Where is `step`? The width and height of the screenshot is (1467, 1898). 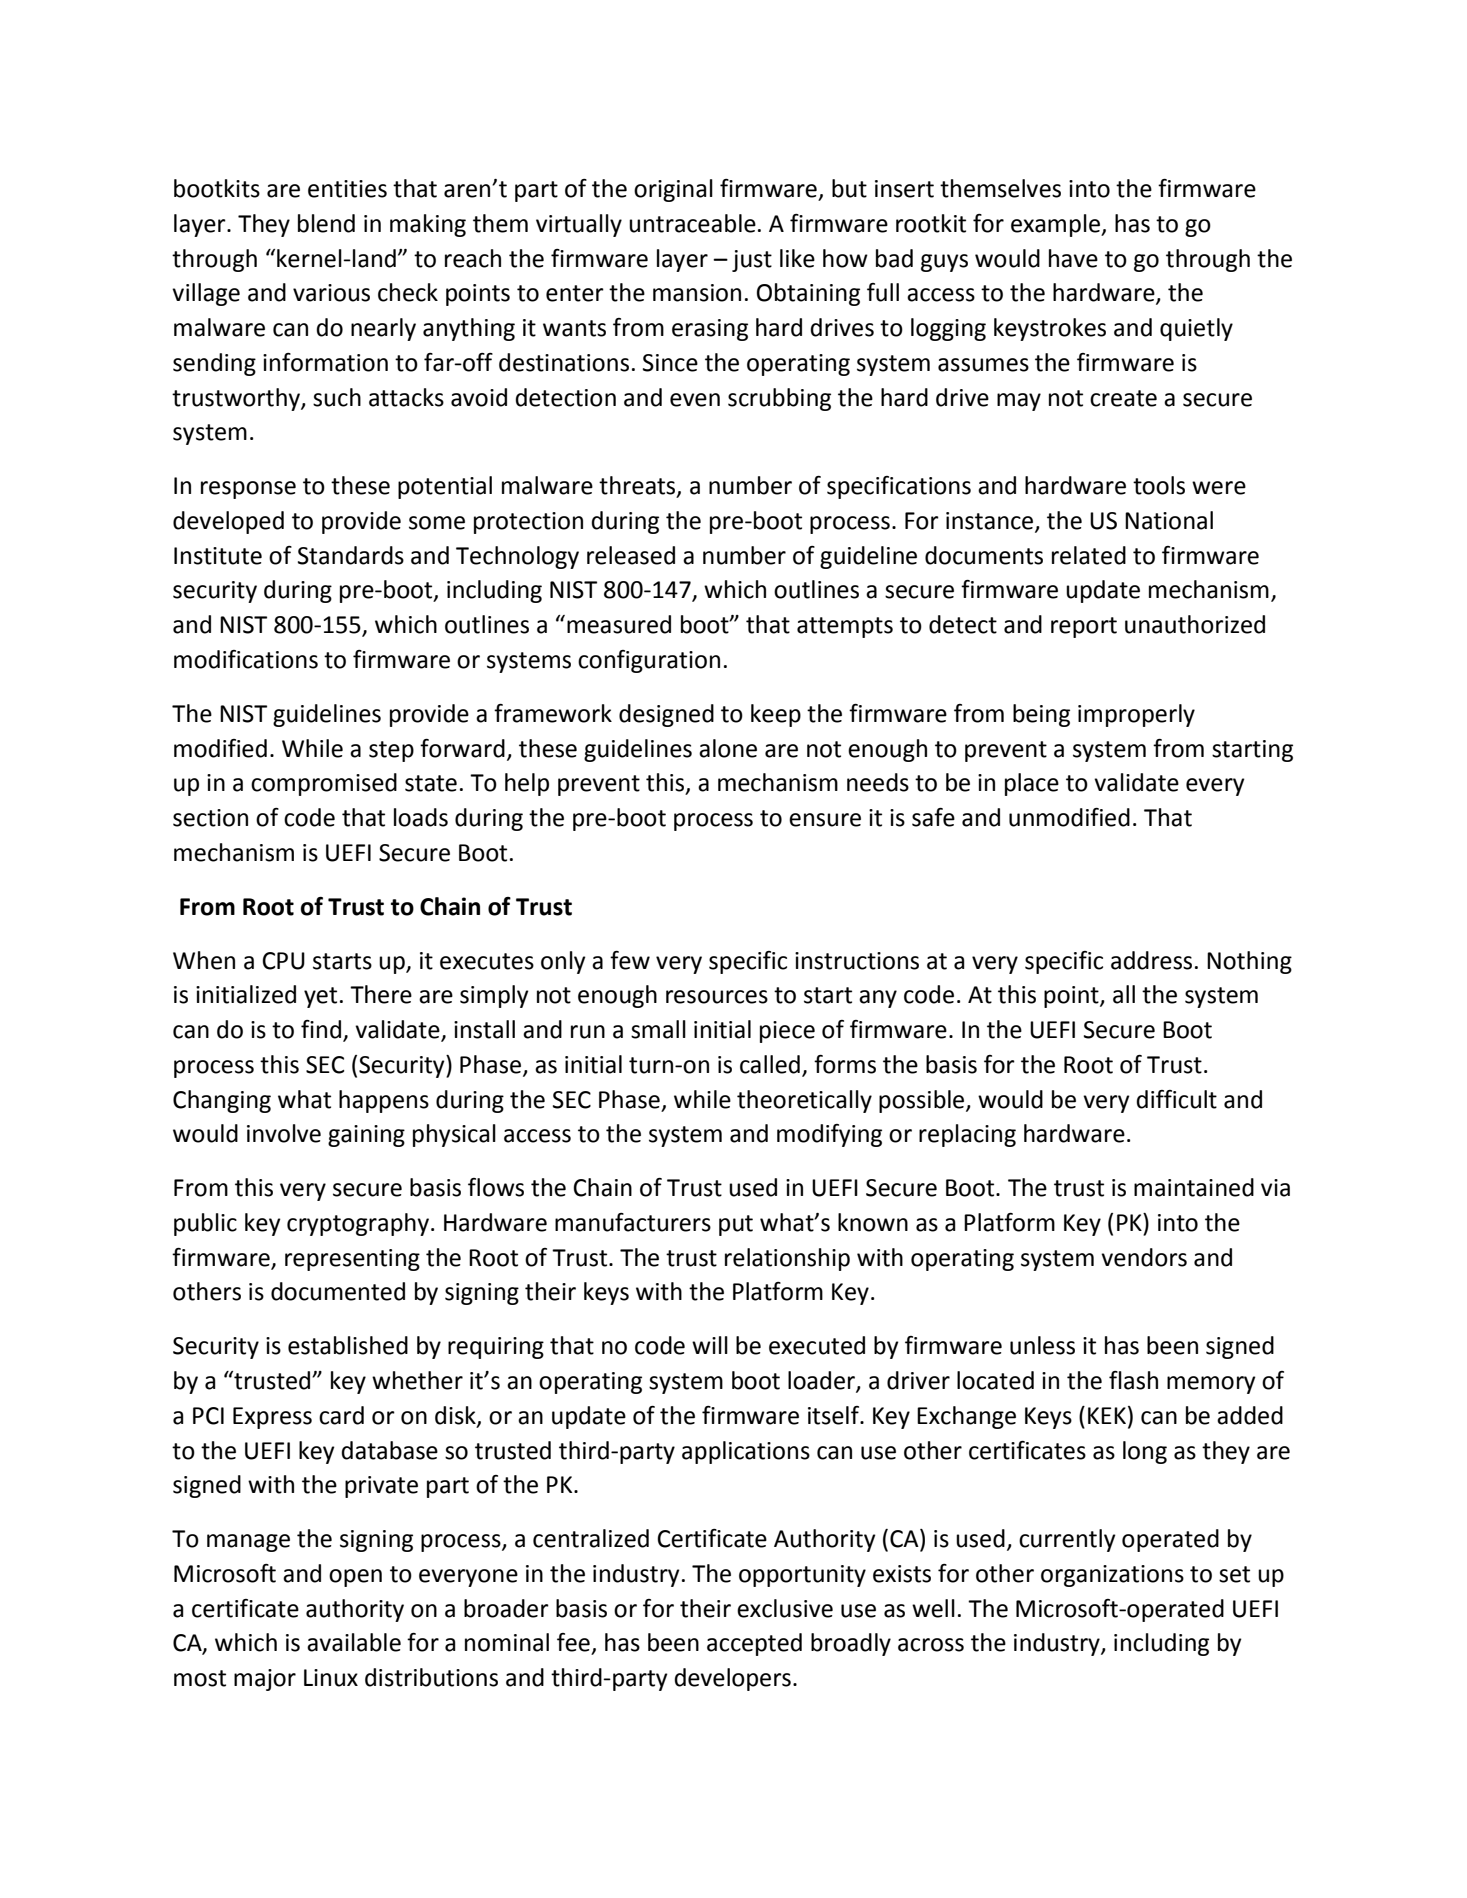 step is located at coordinates (391, 751).
